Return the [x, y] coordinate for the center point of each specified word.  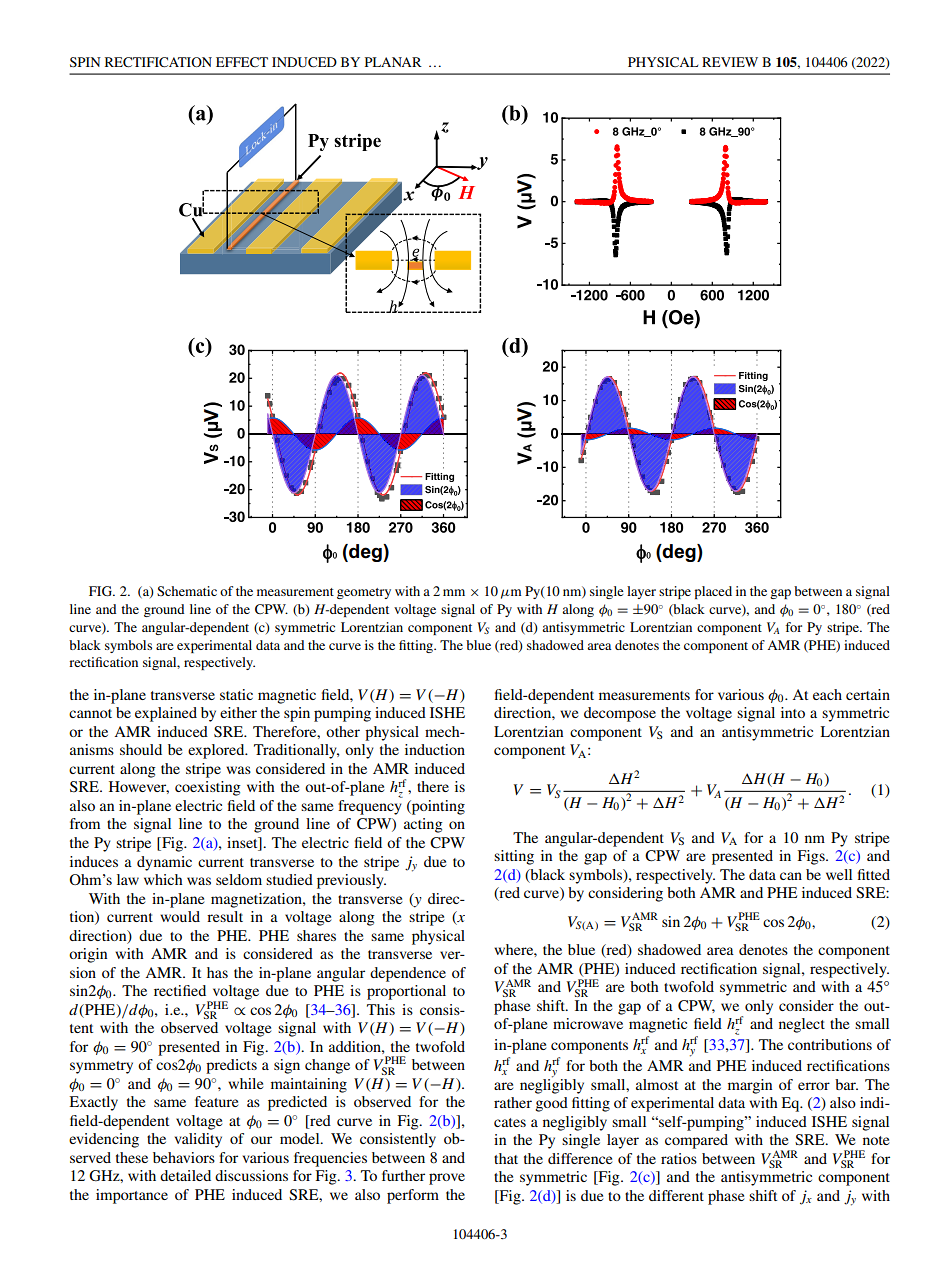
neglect [802, 1025]
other [343, 731]
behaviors [184, 1157]
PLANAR [393, 62]
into [793, 712]
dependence [408, 974]
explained [166, 714]
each [827, 694]
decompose [620, 714]
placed [713, 592]
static [236, 694]
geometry [364, 593]
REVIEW [730, 62]
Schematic [187, 591]
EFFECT [242, 62]
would [180, 916]
